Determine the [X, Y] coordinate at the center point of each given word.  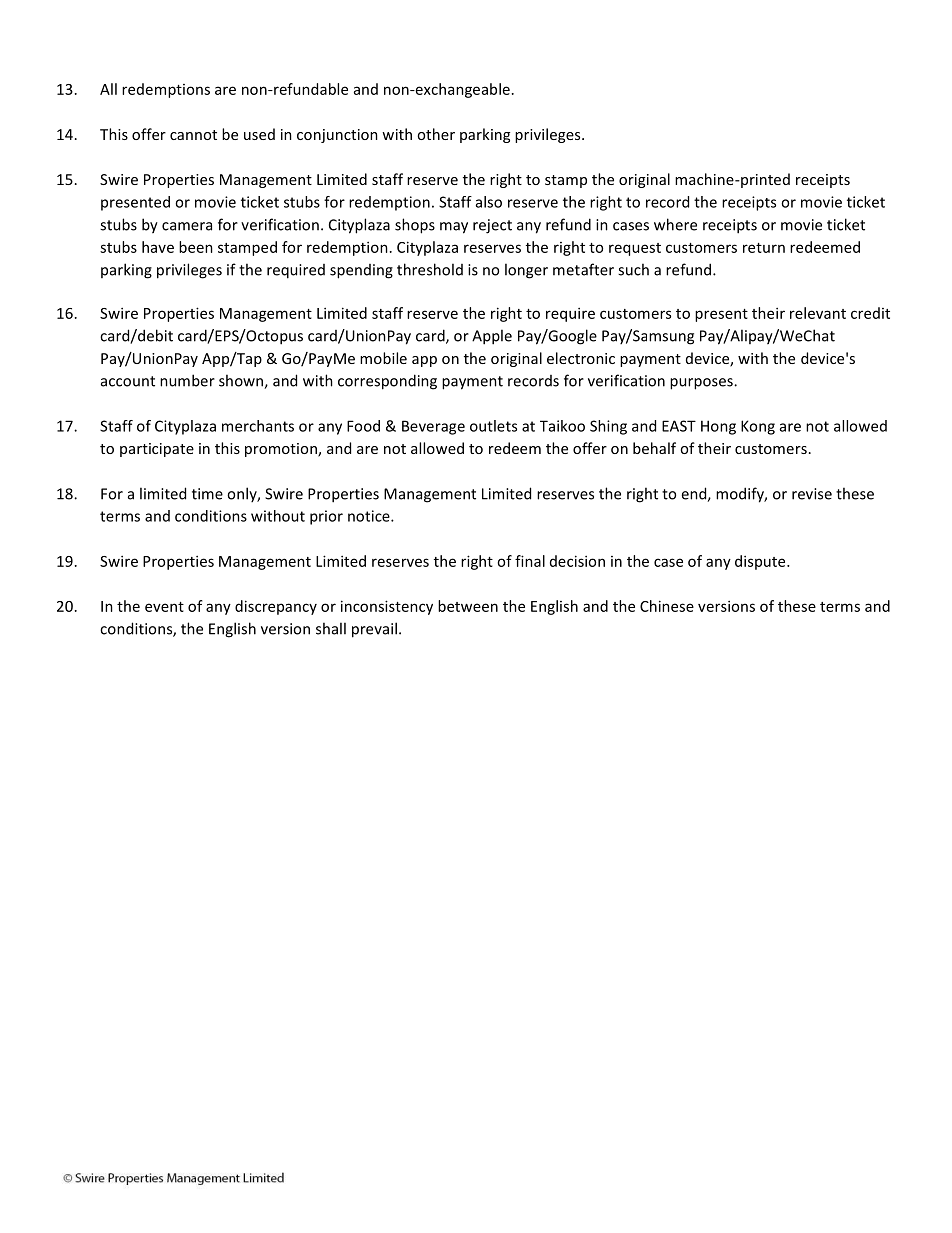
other [436, 134]
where [675, 224]
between [468, 606]
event [164, 607]
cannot [193, 135]
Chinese [667, 606]
